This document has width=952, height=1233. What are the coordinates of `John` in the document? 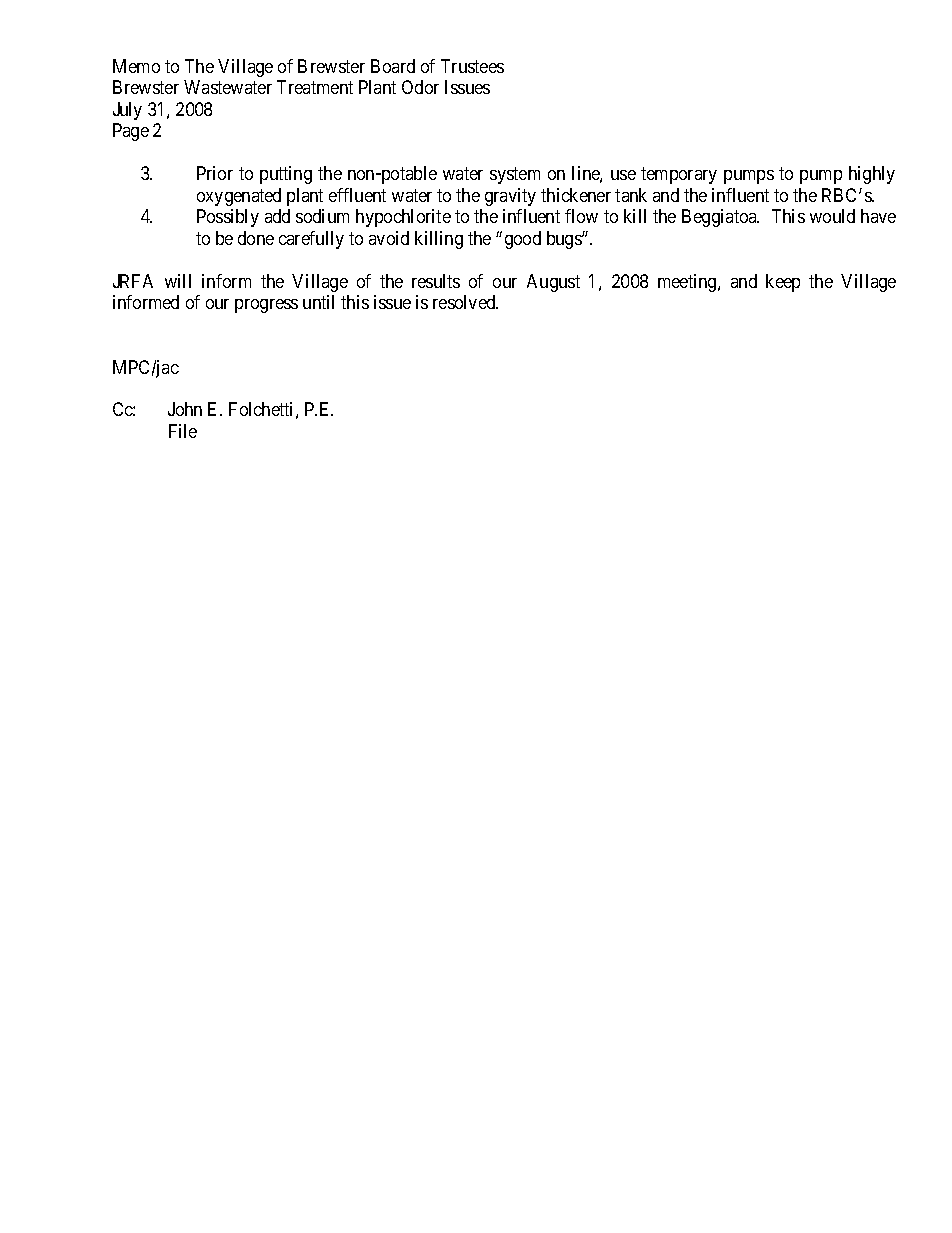 It's located at (185, 409).
